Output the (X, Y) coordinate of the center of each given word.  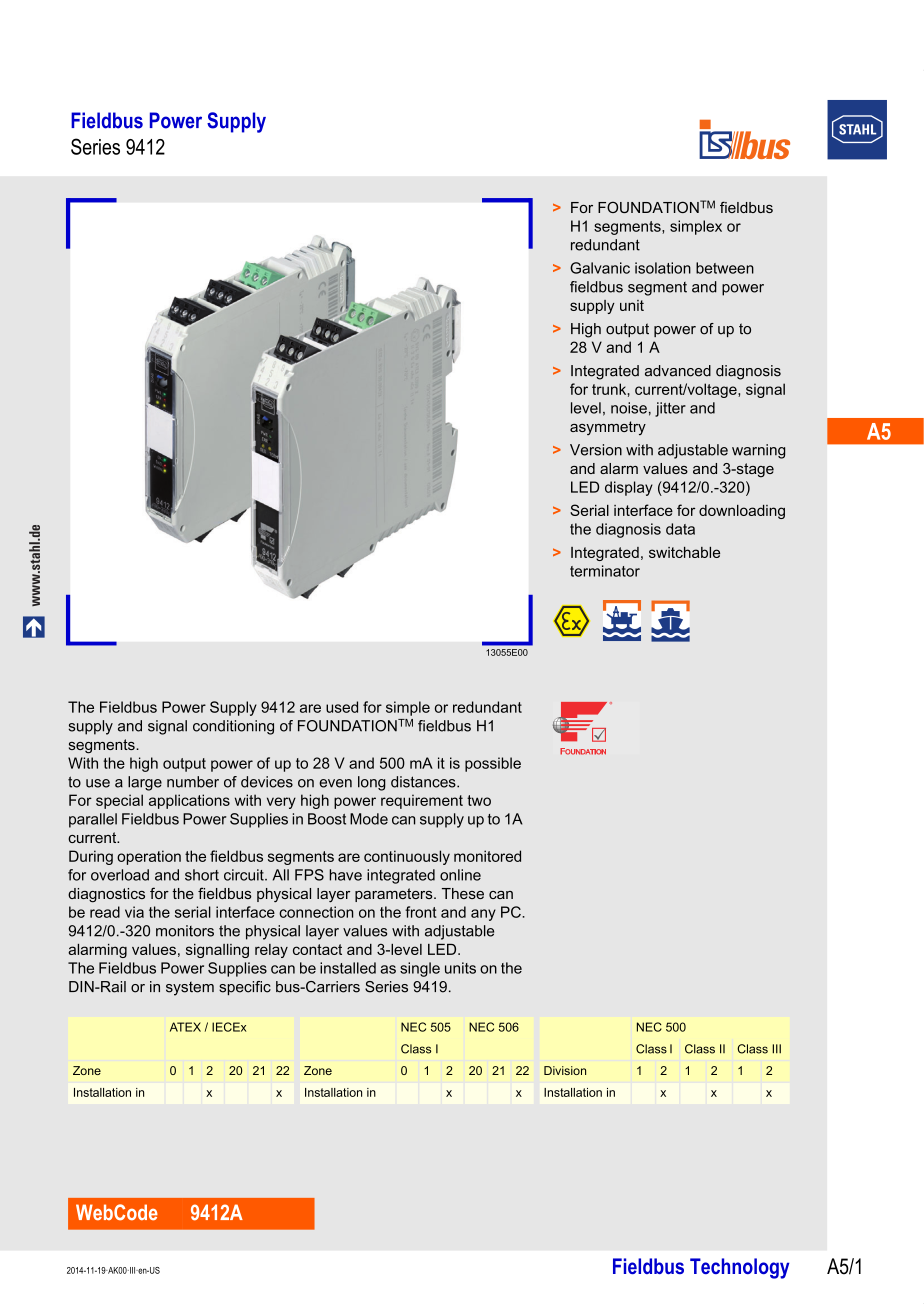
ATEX (185, 1027)
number (193, 782)
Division (565, 1070)
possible (493, 764)
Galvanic (600, 268)
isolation (663, 268)
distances (424, 782)
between (725, 268)
